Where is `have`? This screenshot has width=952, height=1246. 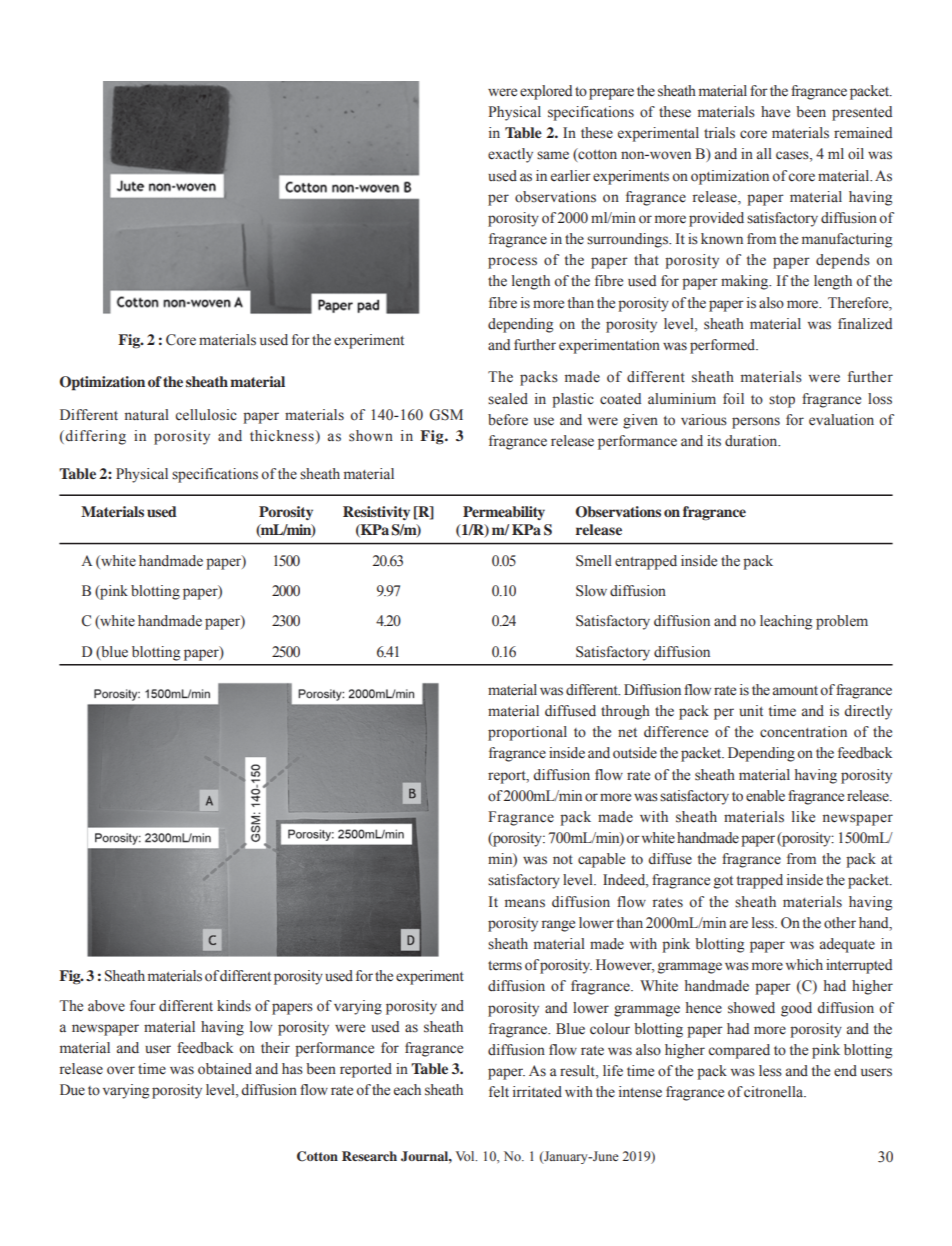 have is located at coordinates (775, 112).
